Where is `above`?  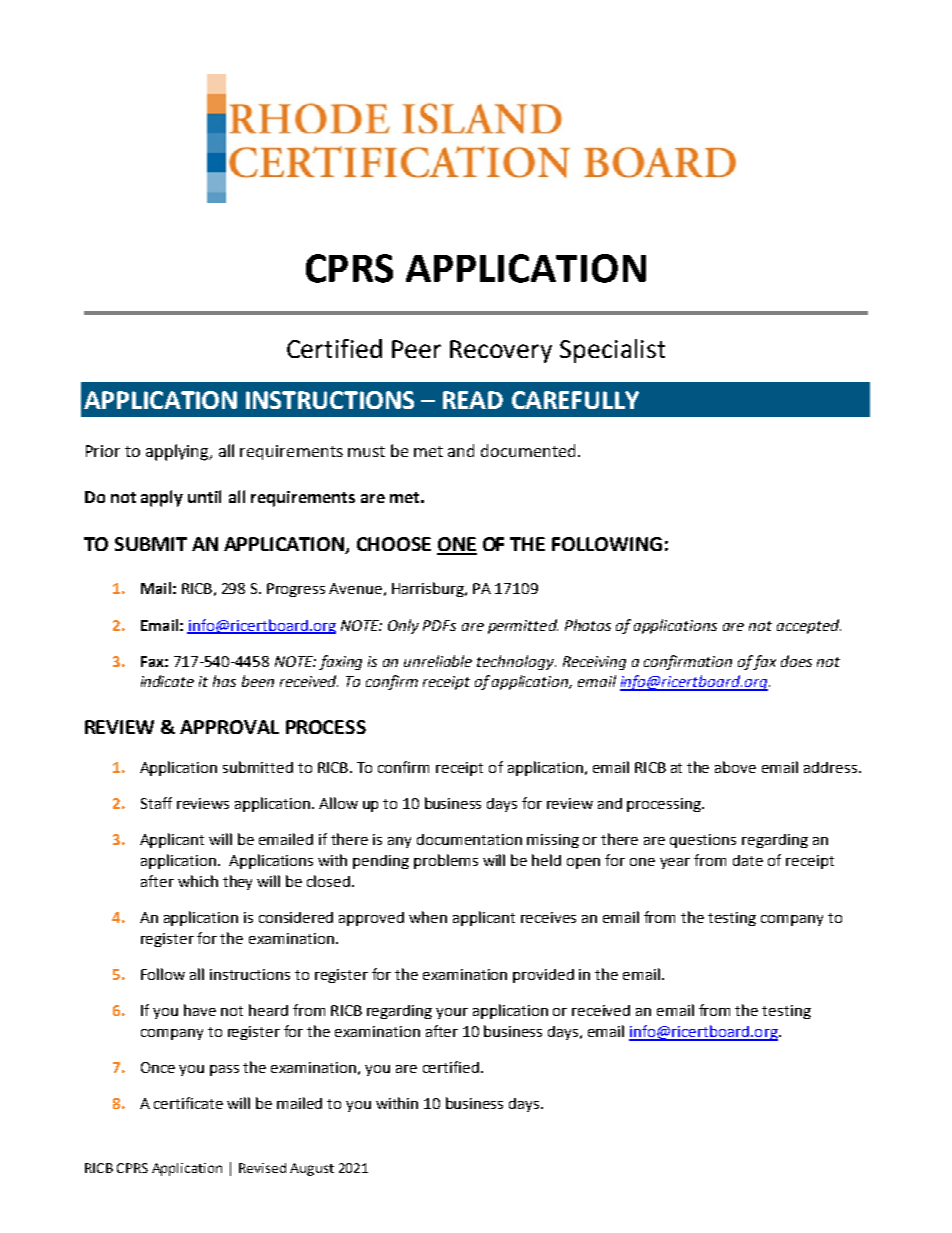 above is located at coordinates (735, 767).
